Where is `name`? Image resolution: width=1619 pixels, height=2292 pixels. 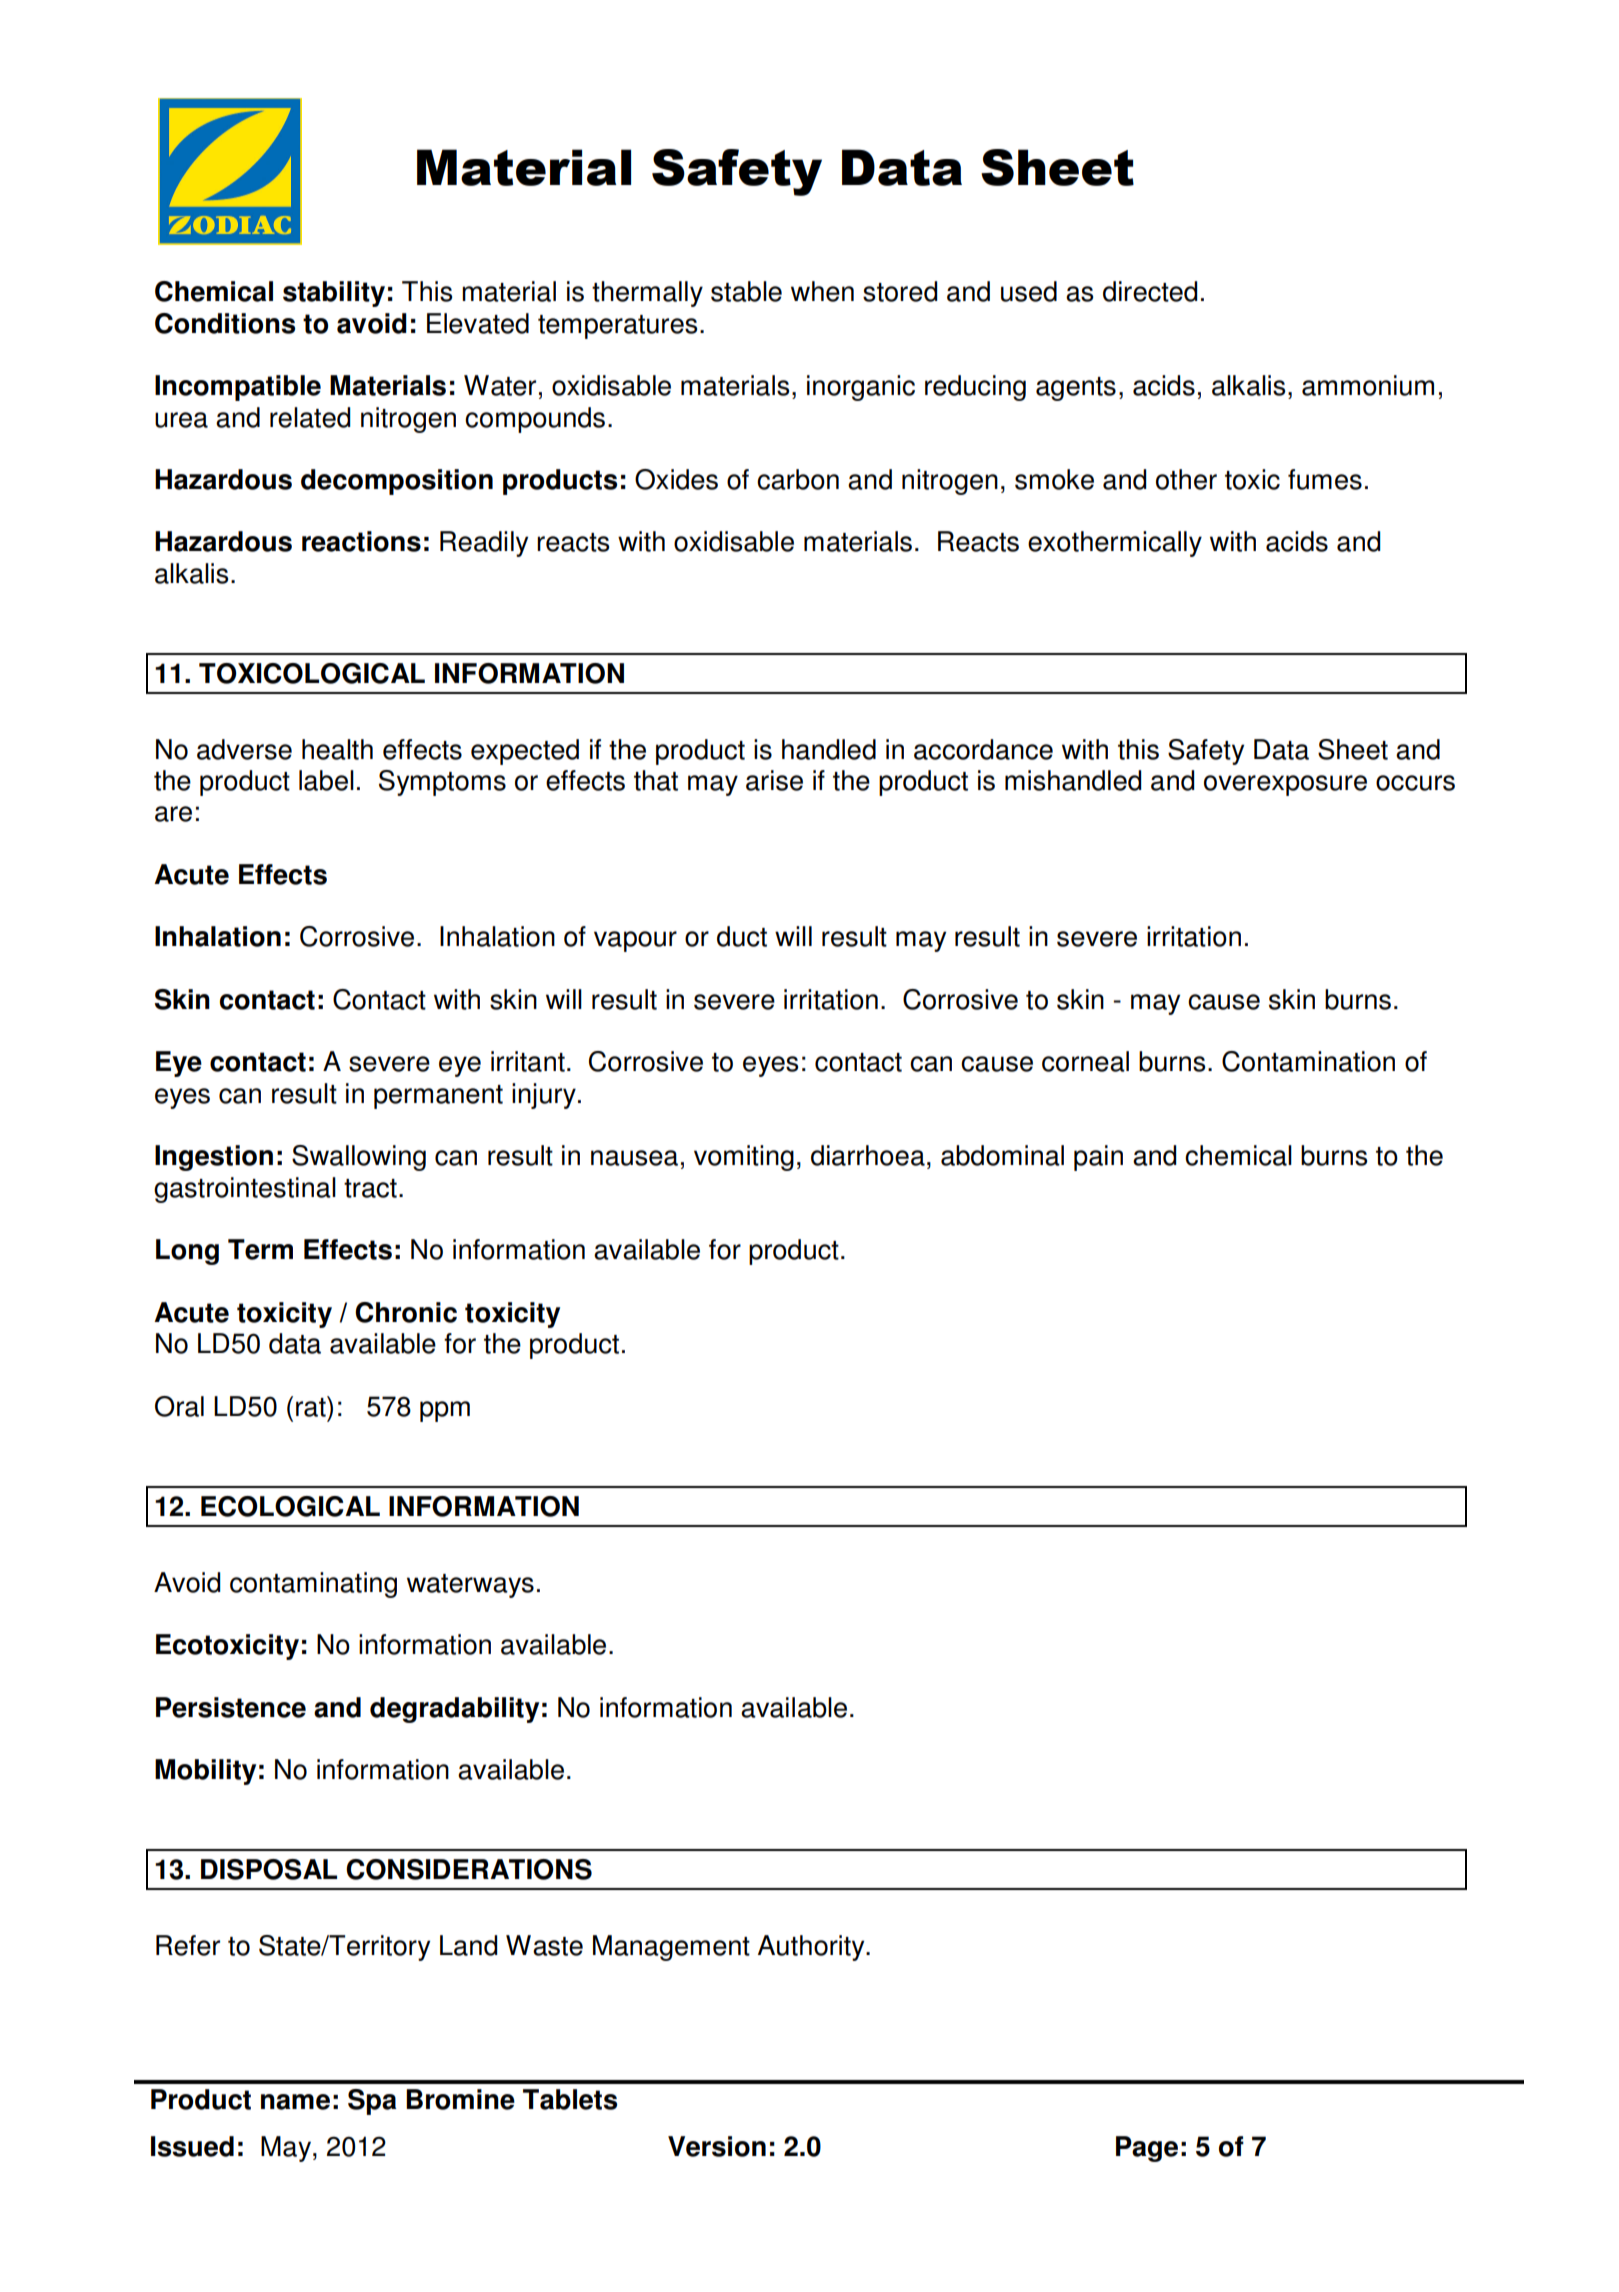
name is located at coordinates (295, 2102).
